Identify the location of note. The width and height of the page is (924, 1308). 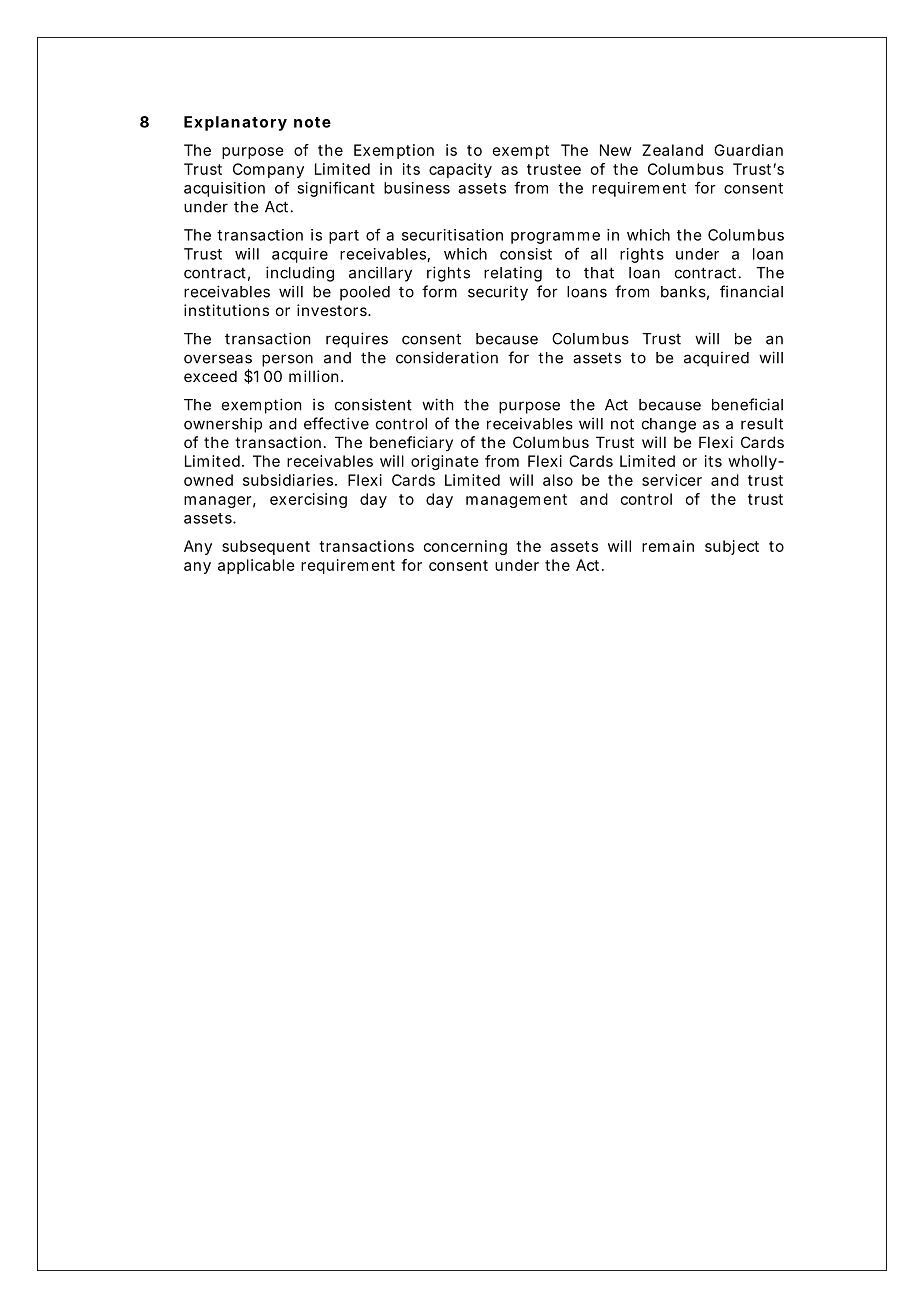
(312, 122).
